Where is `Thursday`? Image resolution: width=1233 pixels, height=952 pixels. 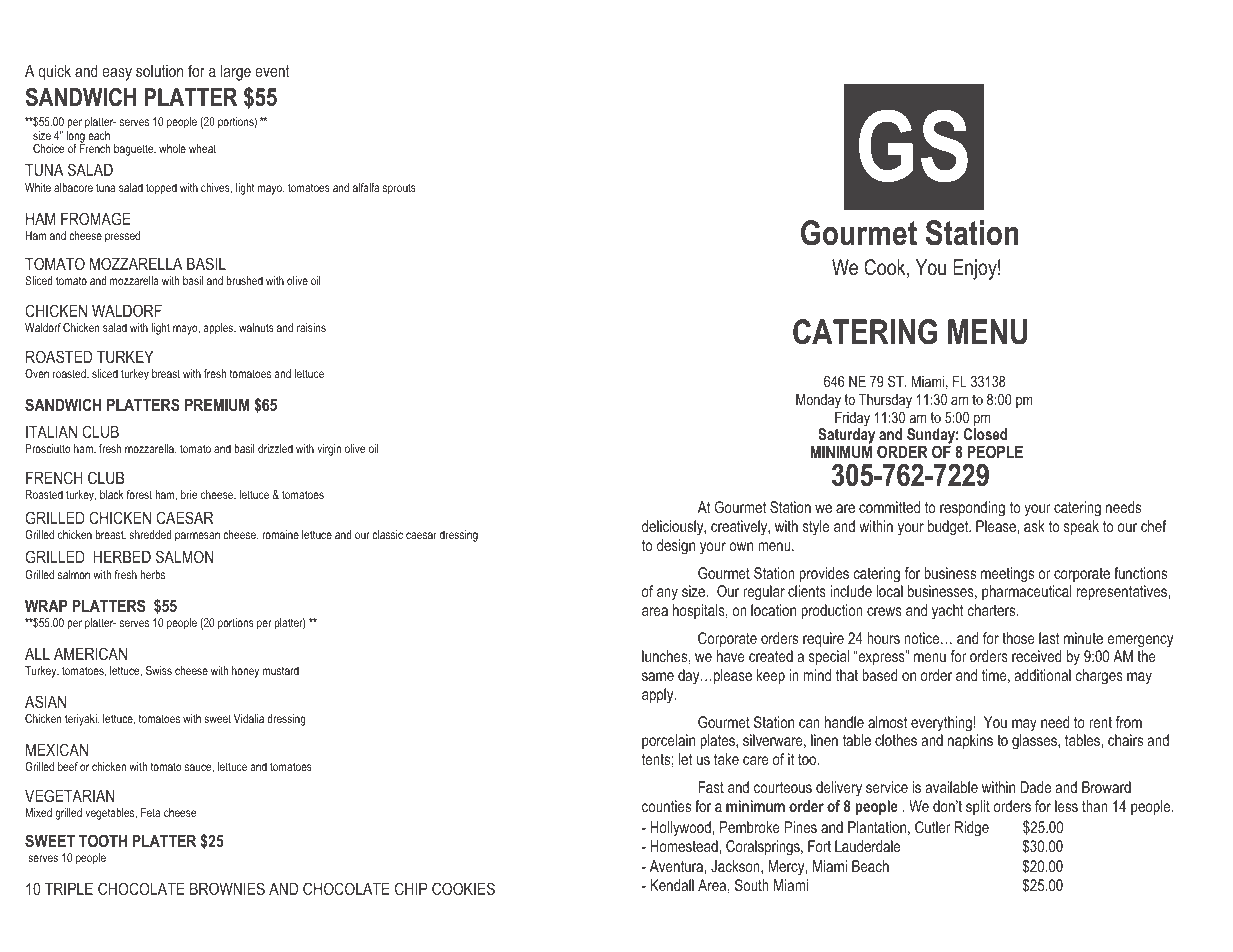 Thursday is located at coordinates (885, 401).
